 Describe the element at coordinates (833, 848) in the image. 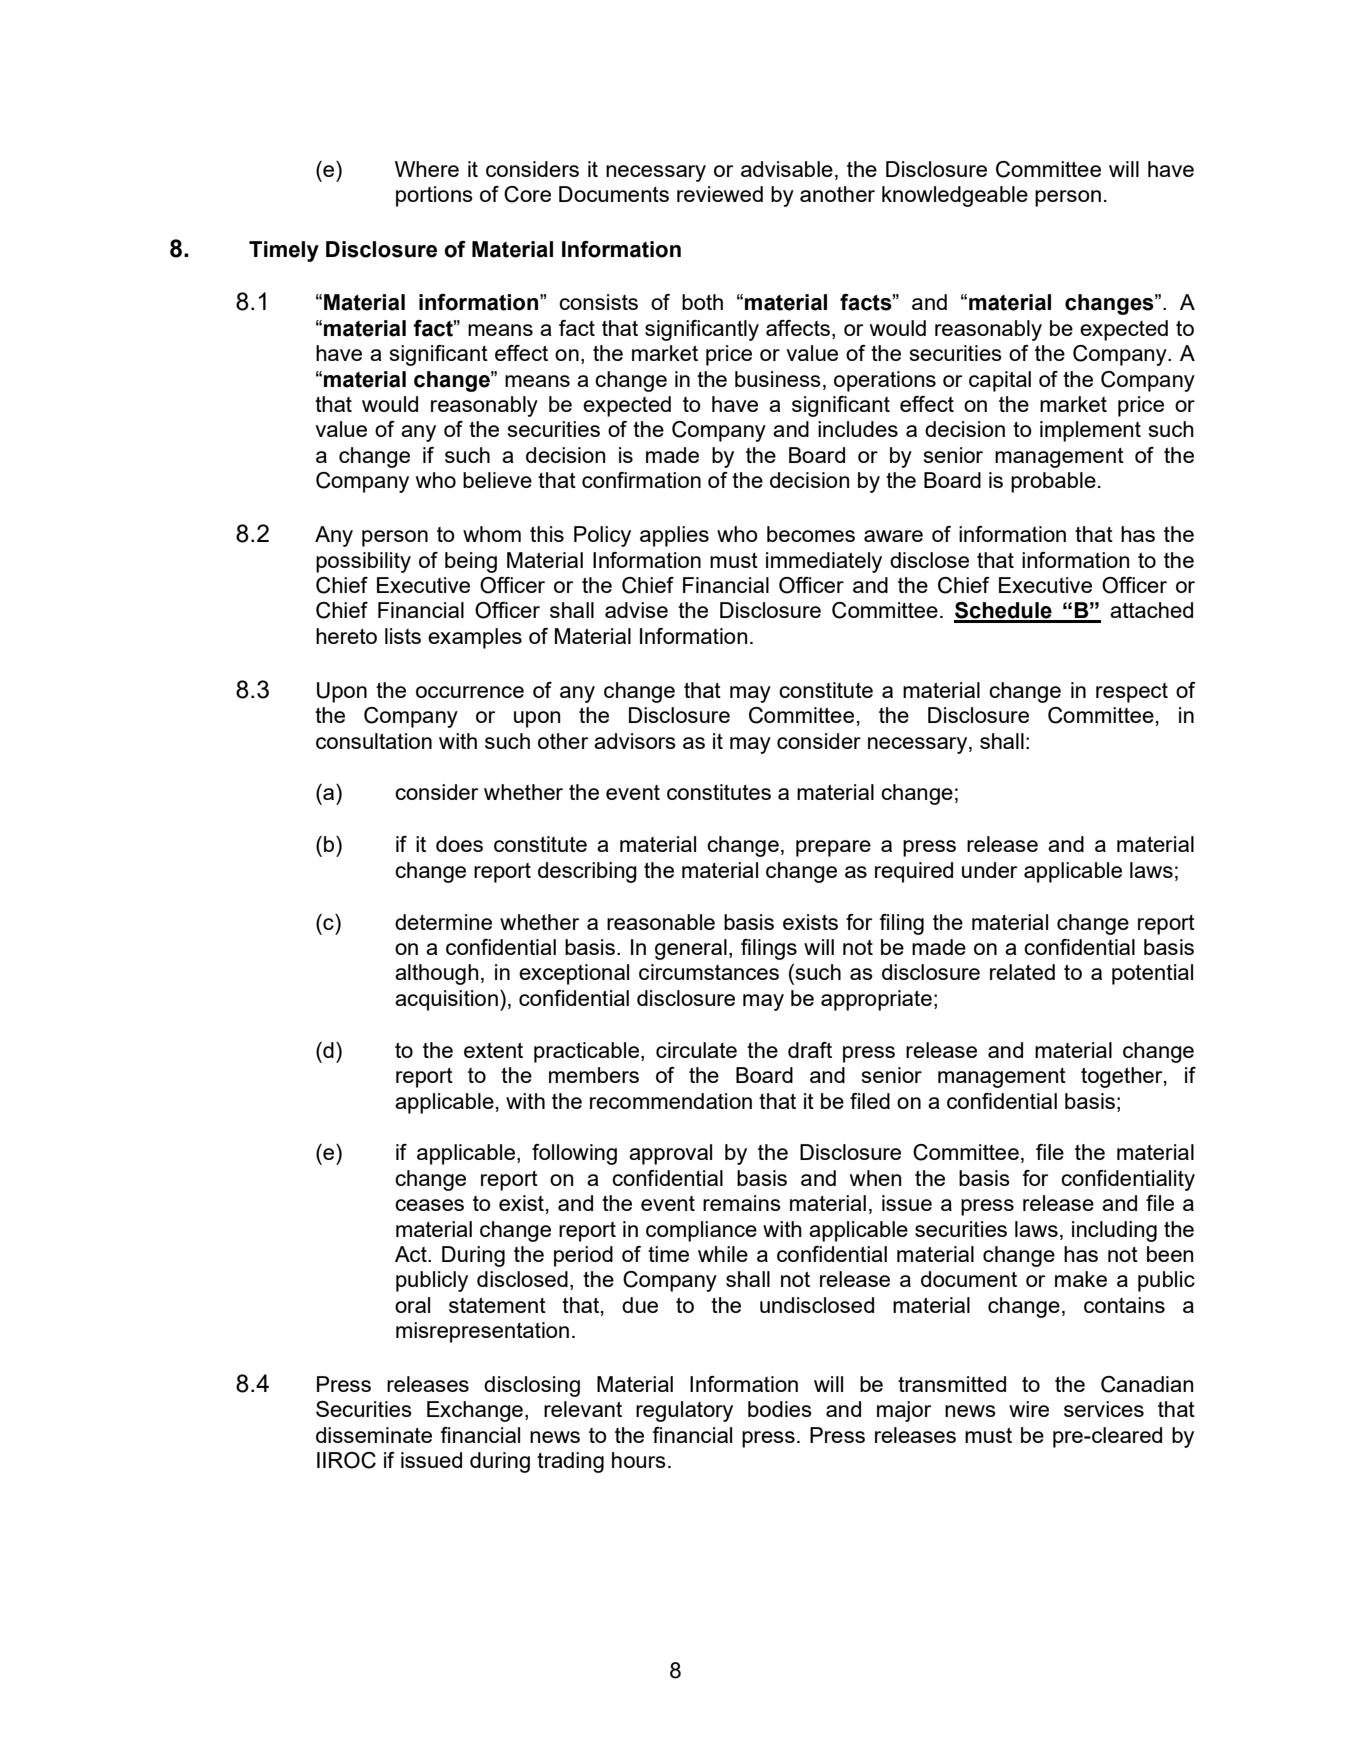

I see `prepare` at that location.
